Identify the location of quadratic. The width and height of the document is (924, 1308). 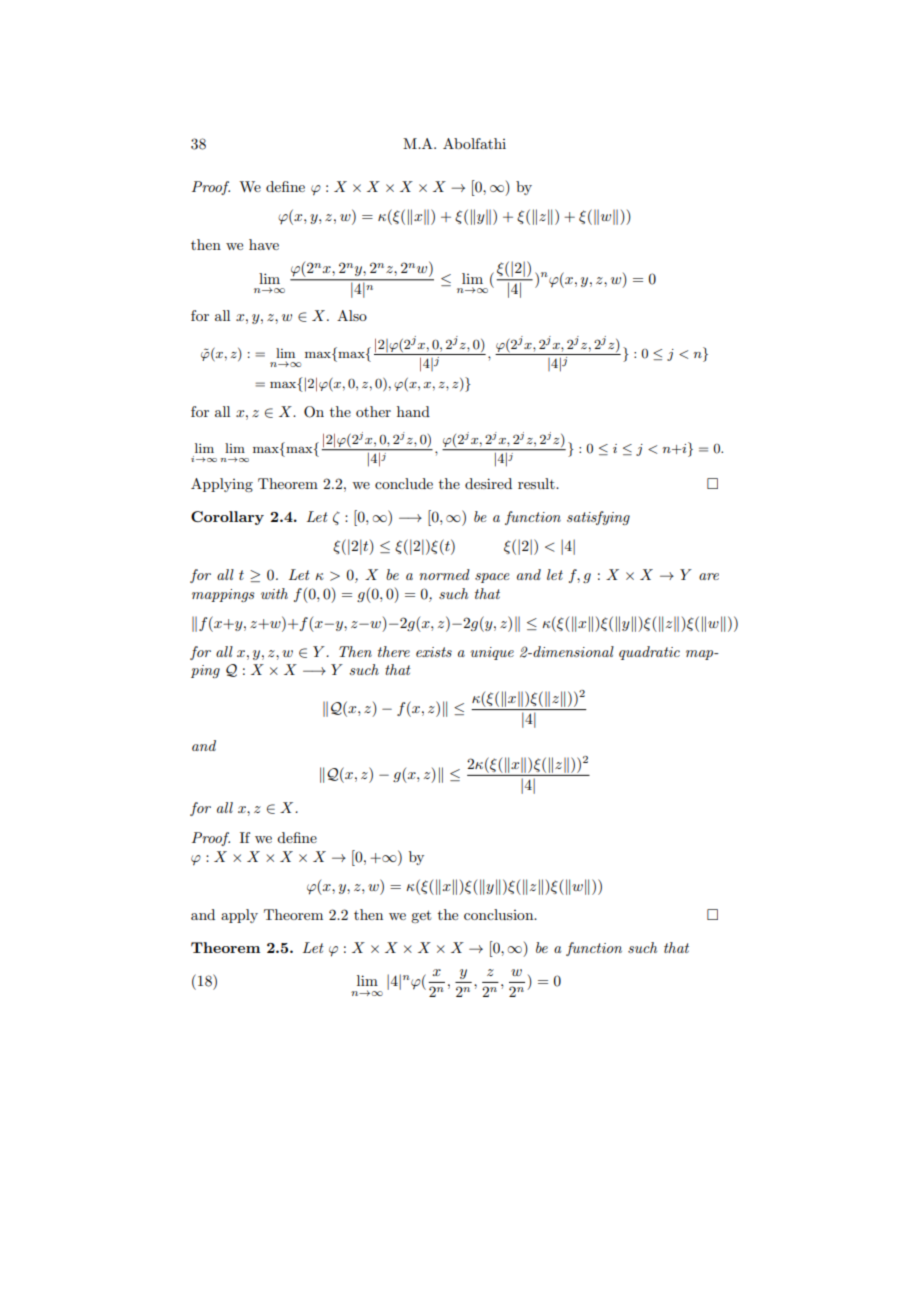
(649, 653).
